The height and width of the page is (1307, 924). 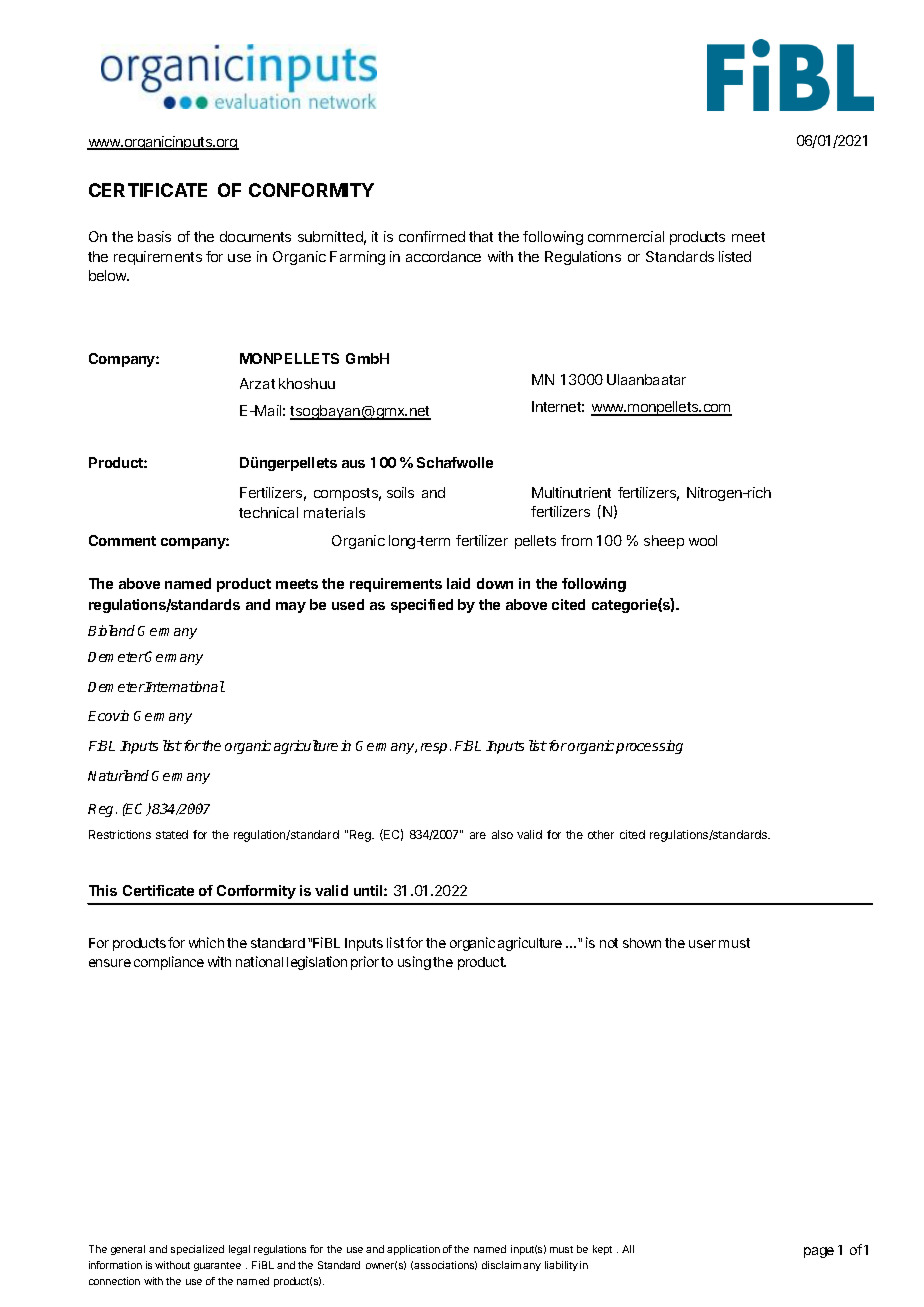 What do you see at coordinates (197, 1250) in the page?
I see `specialized` at bounding box center [197, 1250].
